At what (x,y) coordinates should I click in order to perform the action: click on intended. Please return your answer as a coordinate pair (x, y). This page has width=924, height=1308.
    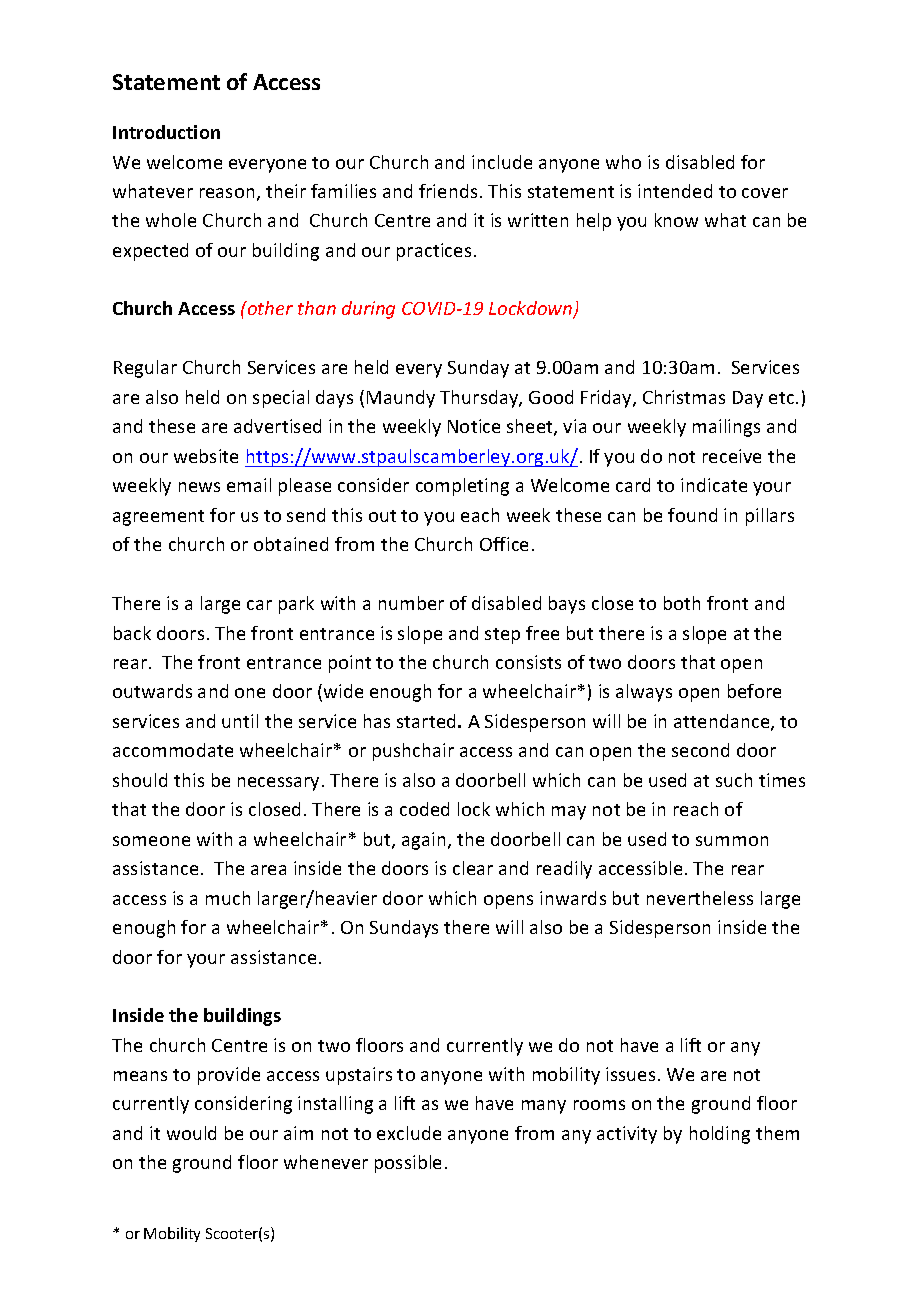
    Looking at the image, I should click on (675, 191).
